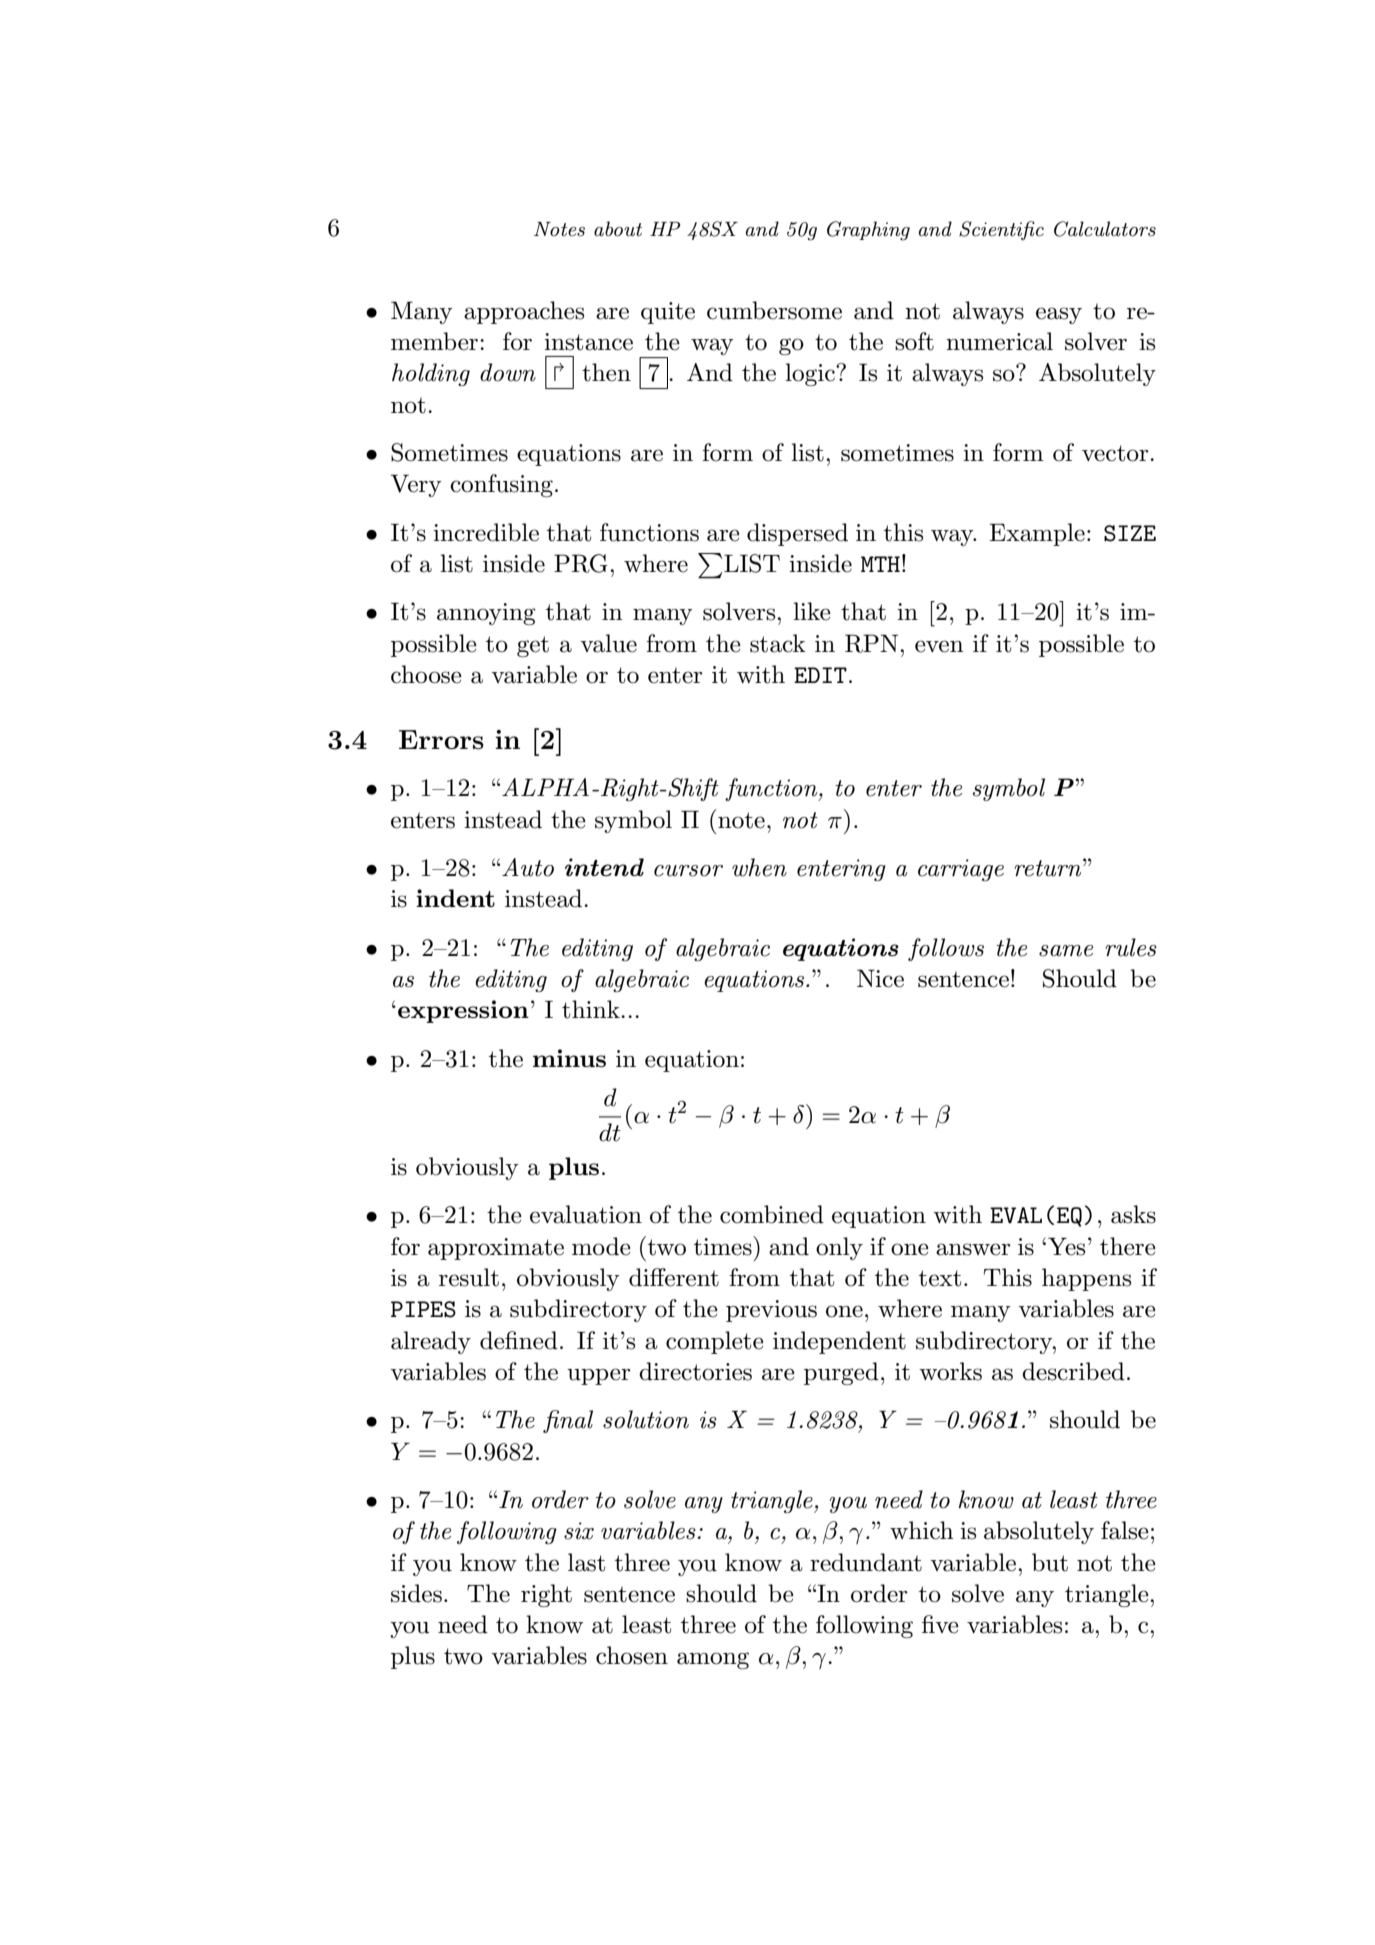 This screenshot has width=1375, height=1945. Describe the element at coordinates (1066, 951) in the screenshot. I see `same` at that location.
